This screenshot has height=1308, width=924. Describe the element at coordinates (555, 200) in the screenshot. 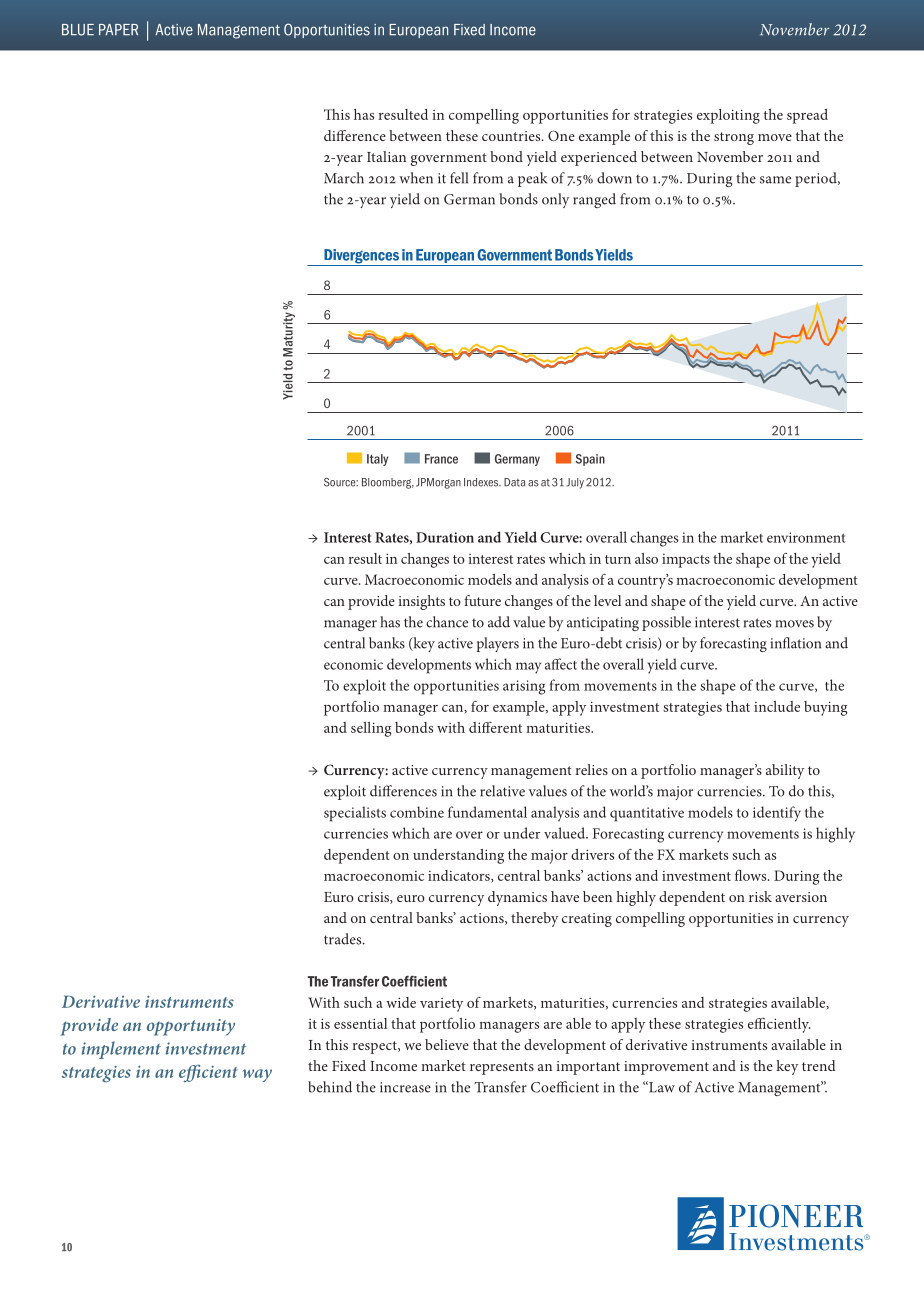

I see `only` at that location.
